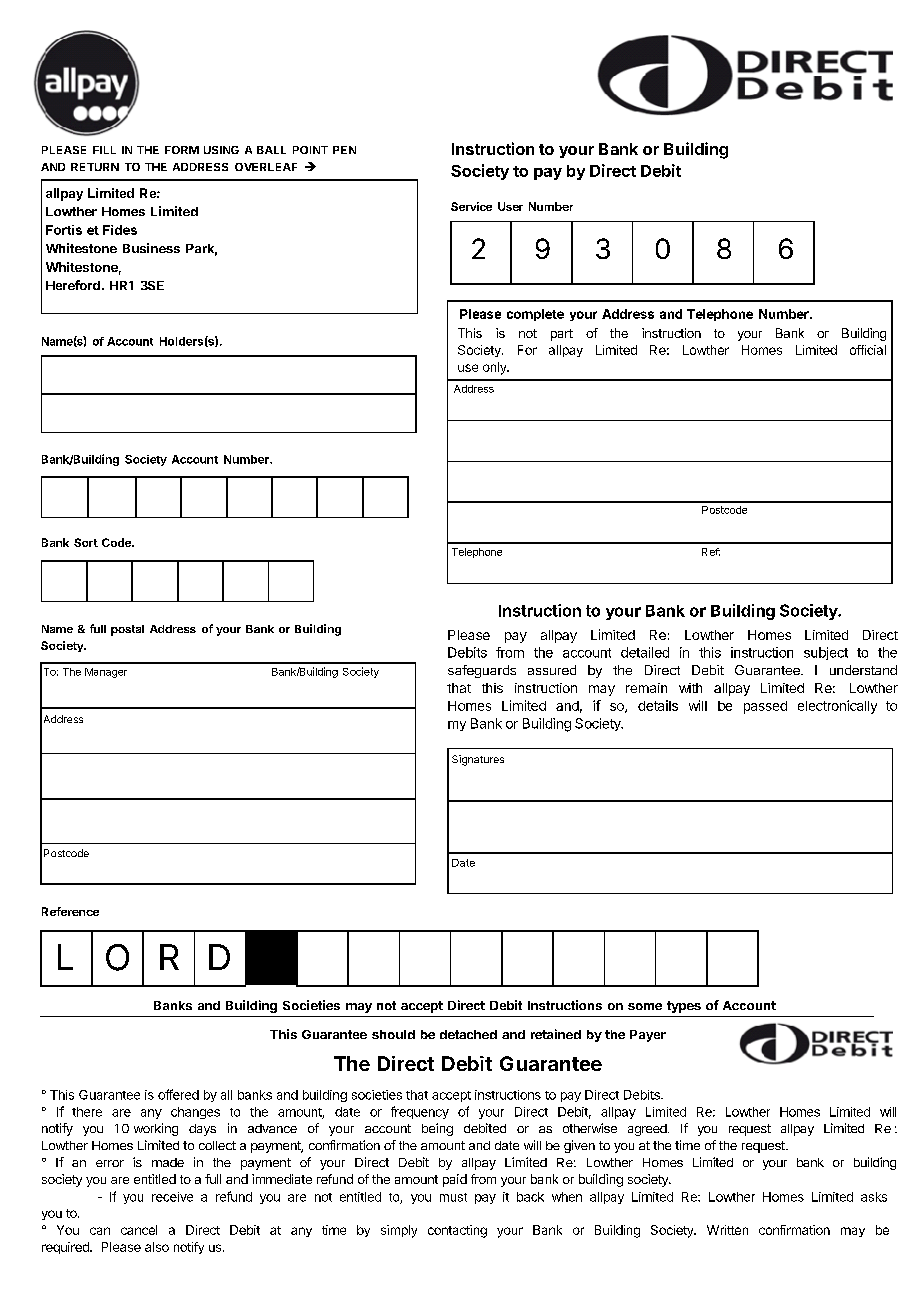 This page has width=924, height=1307. I want to click on receive, so click(172, 1197).
